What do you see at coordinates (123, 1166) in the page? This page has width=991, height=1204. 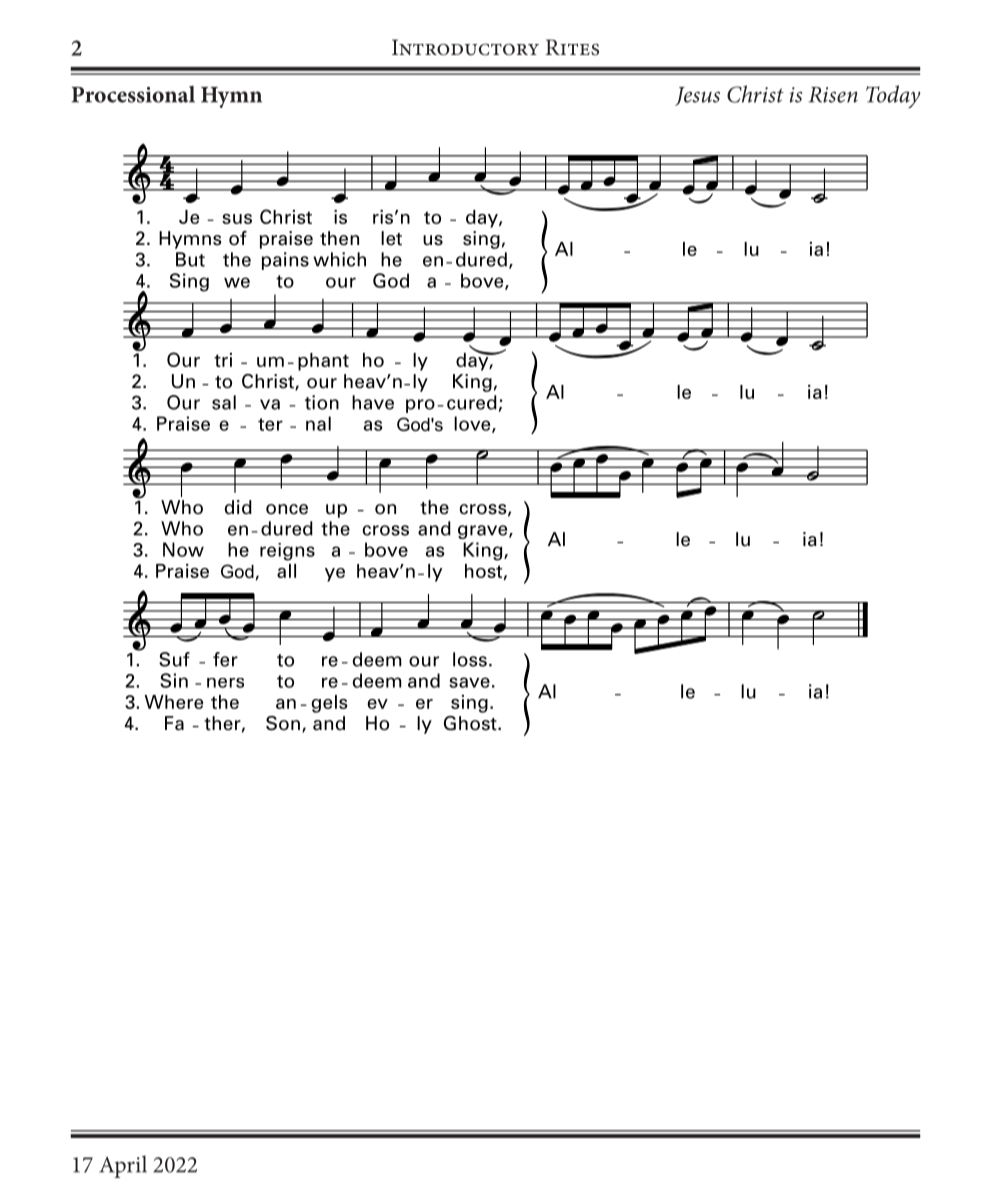 I see `April` at bounding box center [123, 1166].
